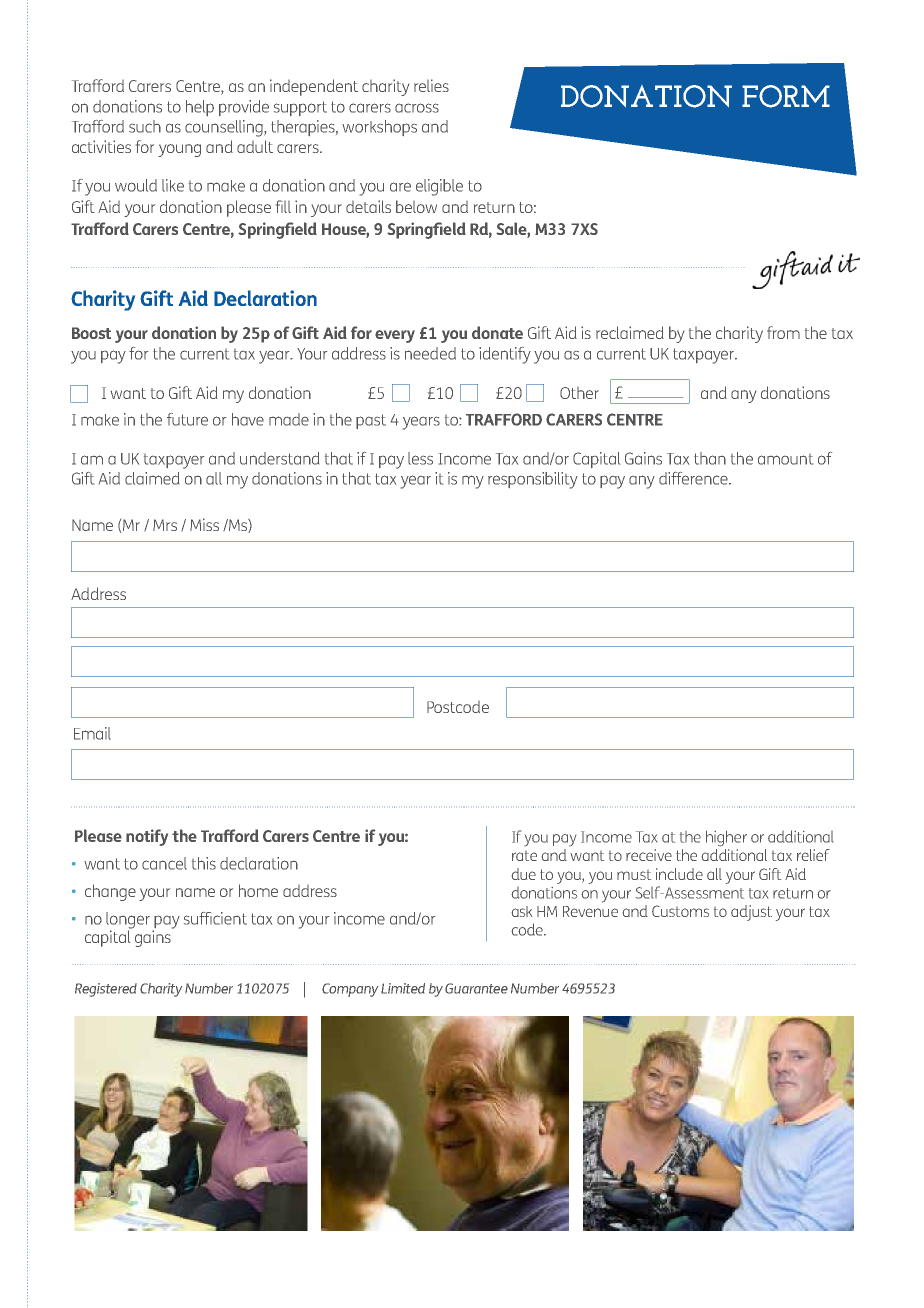 This screenshot has height=1308, width=924. I want to click on than, so click(710, 458).
